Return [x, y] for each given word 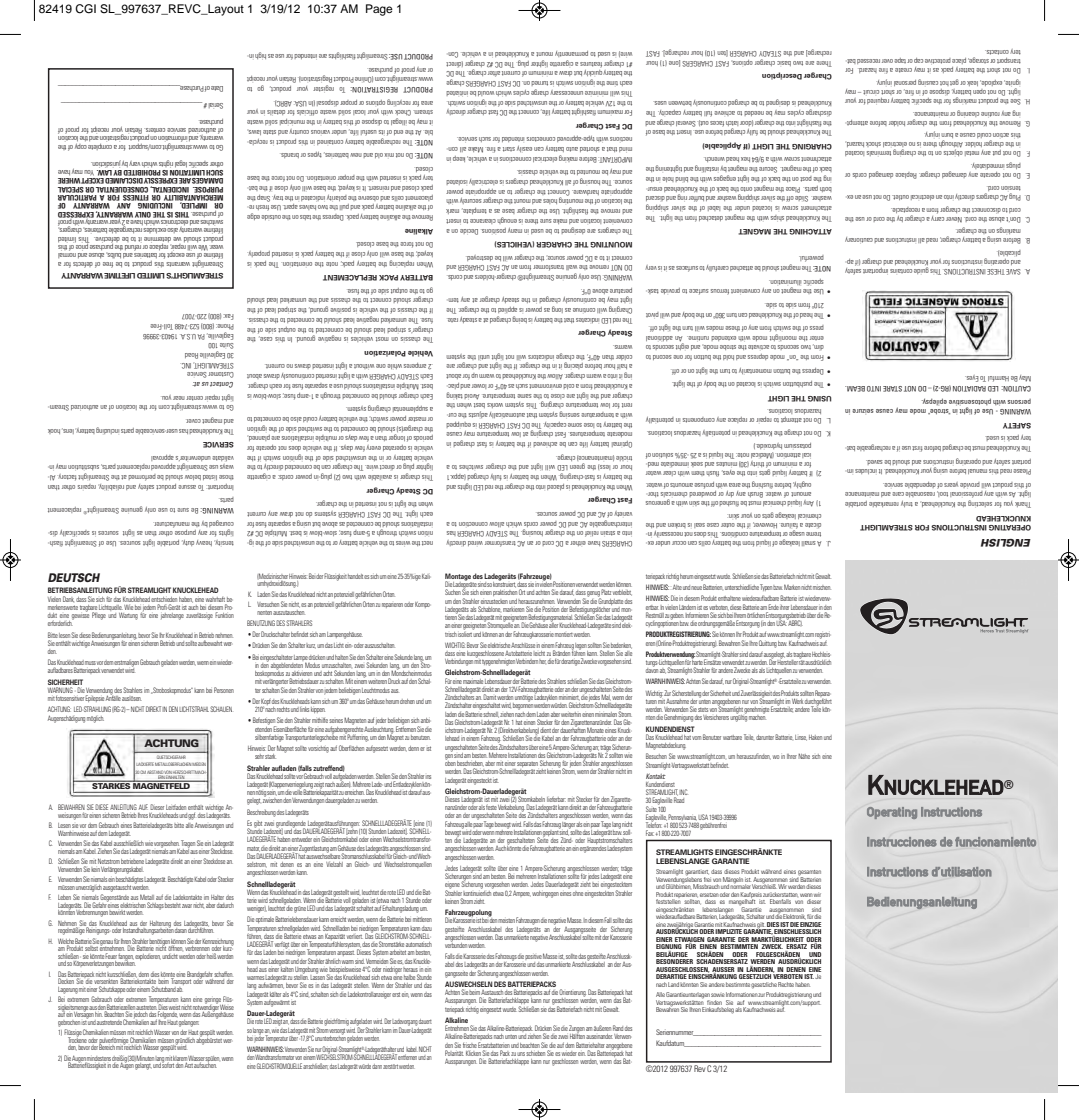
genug [594, 595]
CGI [85, 9]
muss [90, 663]
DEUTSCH [74, 577]
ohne [578, 893]
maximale [473, 681]
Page [379, 10]
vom [696, 738]
